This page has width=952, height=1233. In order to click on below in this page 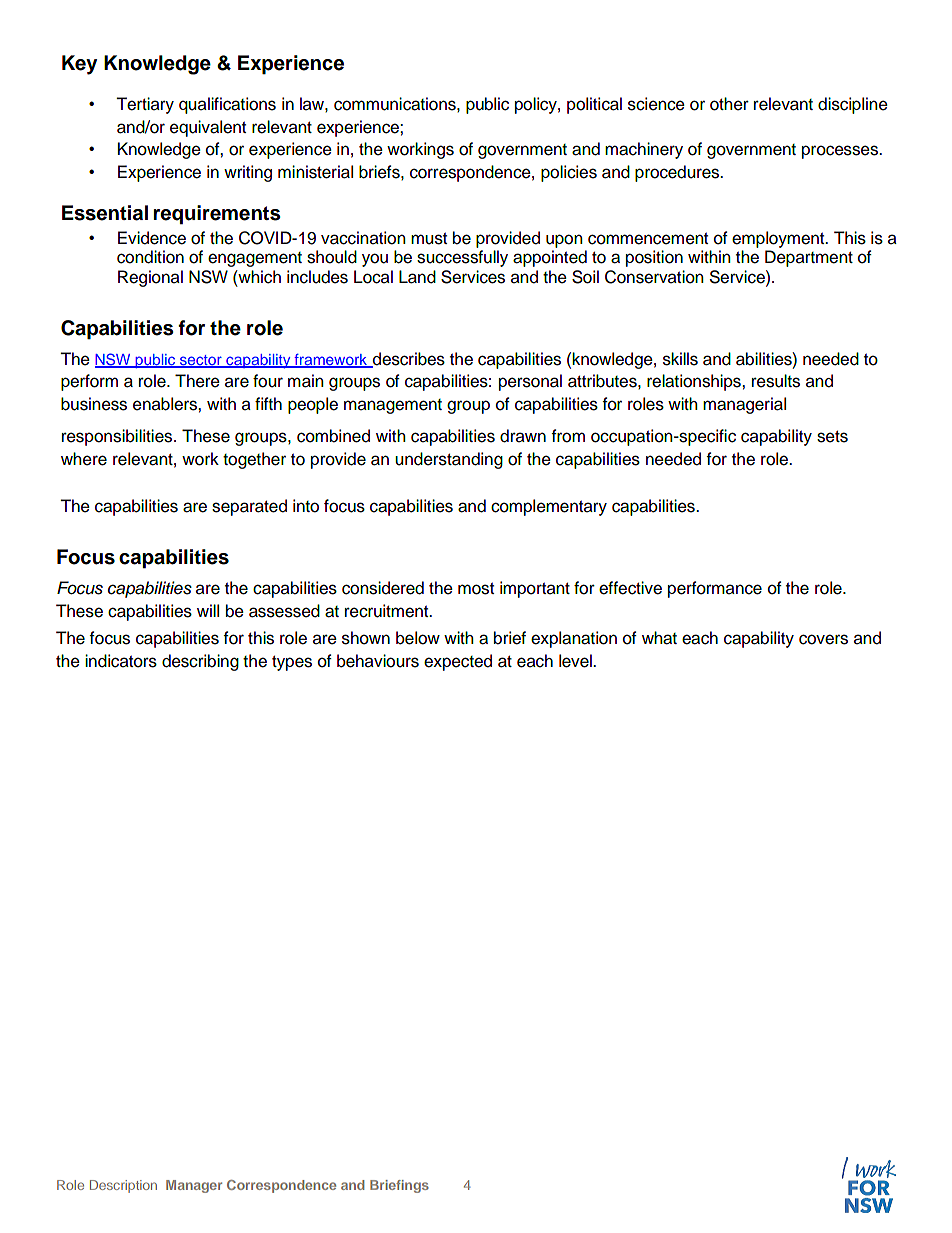, I will do `click(418, 638)`.
